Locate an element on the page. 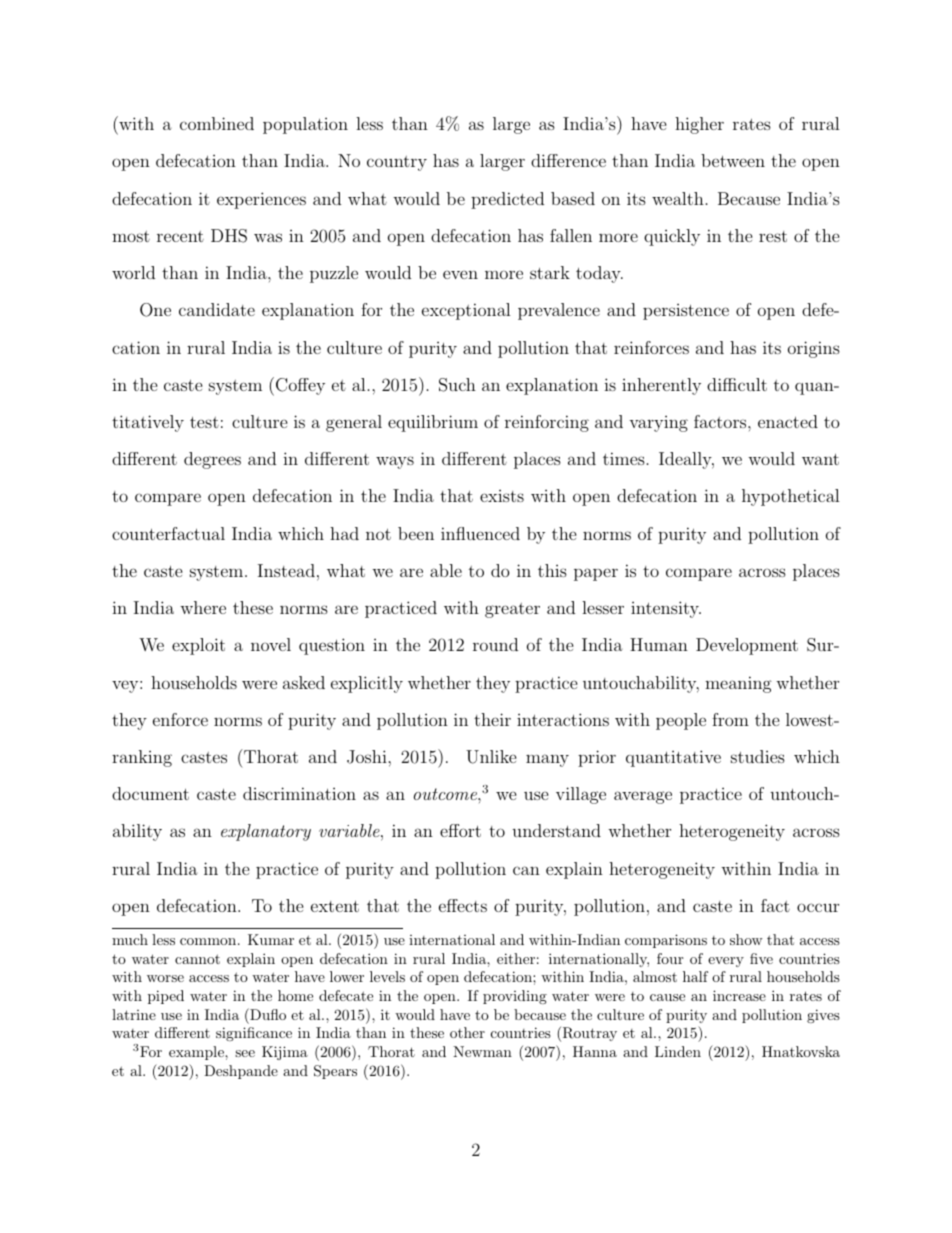  Such is located at coordinates (457, 385).
